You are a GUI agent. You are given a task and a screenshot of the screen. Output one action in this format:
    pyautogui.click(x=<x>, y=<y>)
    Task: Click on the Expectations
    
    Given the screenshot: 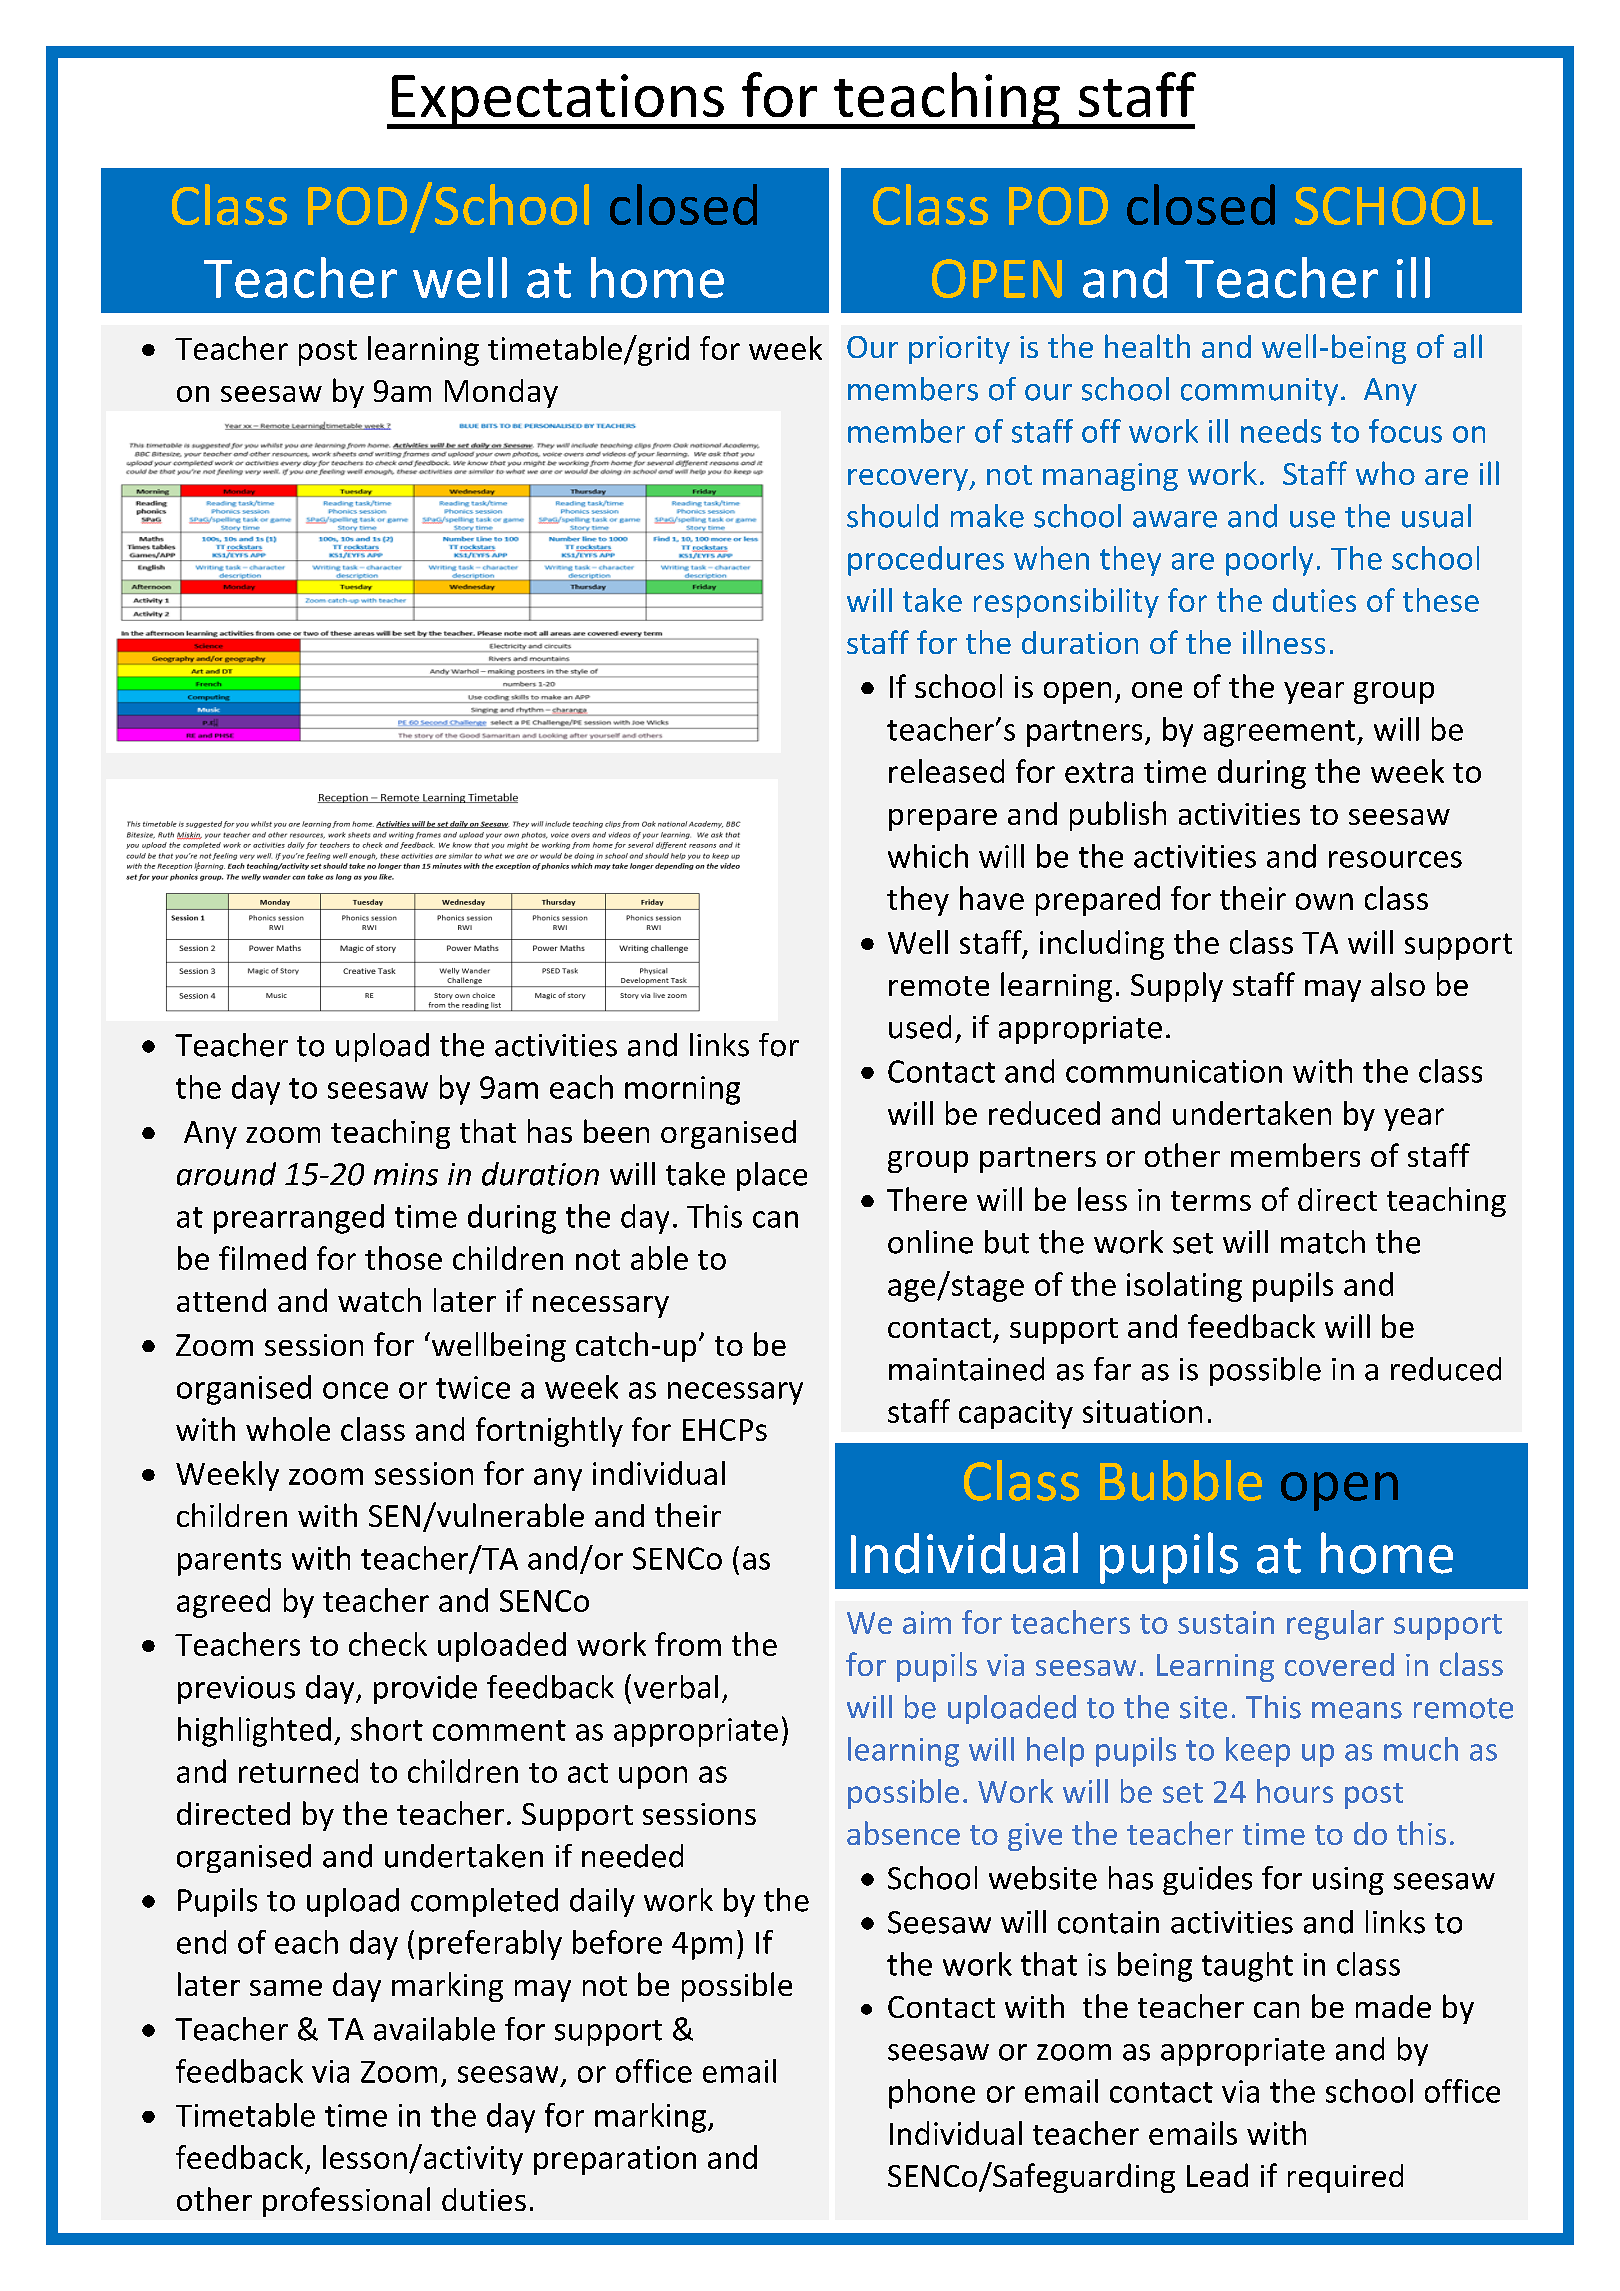 What is the action you would take?
    pyautogui.click(x=558, y=101)
